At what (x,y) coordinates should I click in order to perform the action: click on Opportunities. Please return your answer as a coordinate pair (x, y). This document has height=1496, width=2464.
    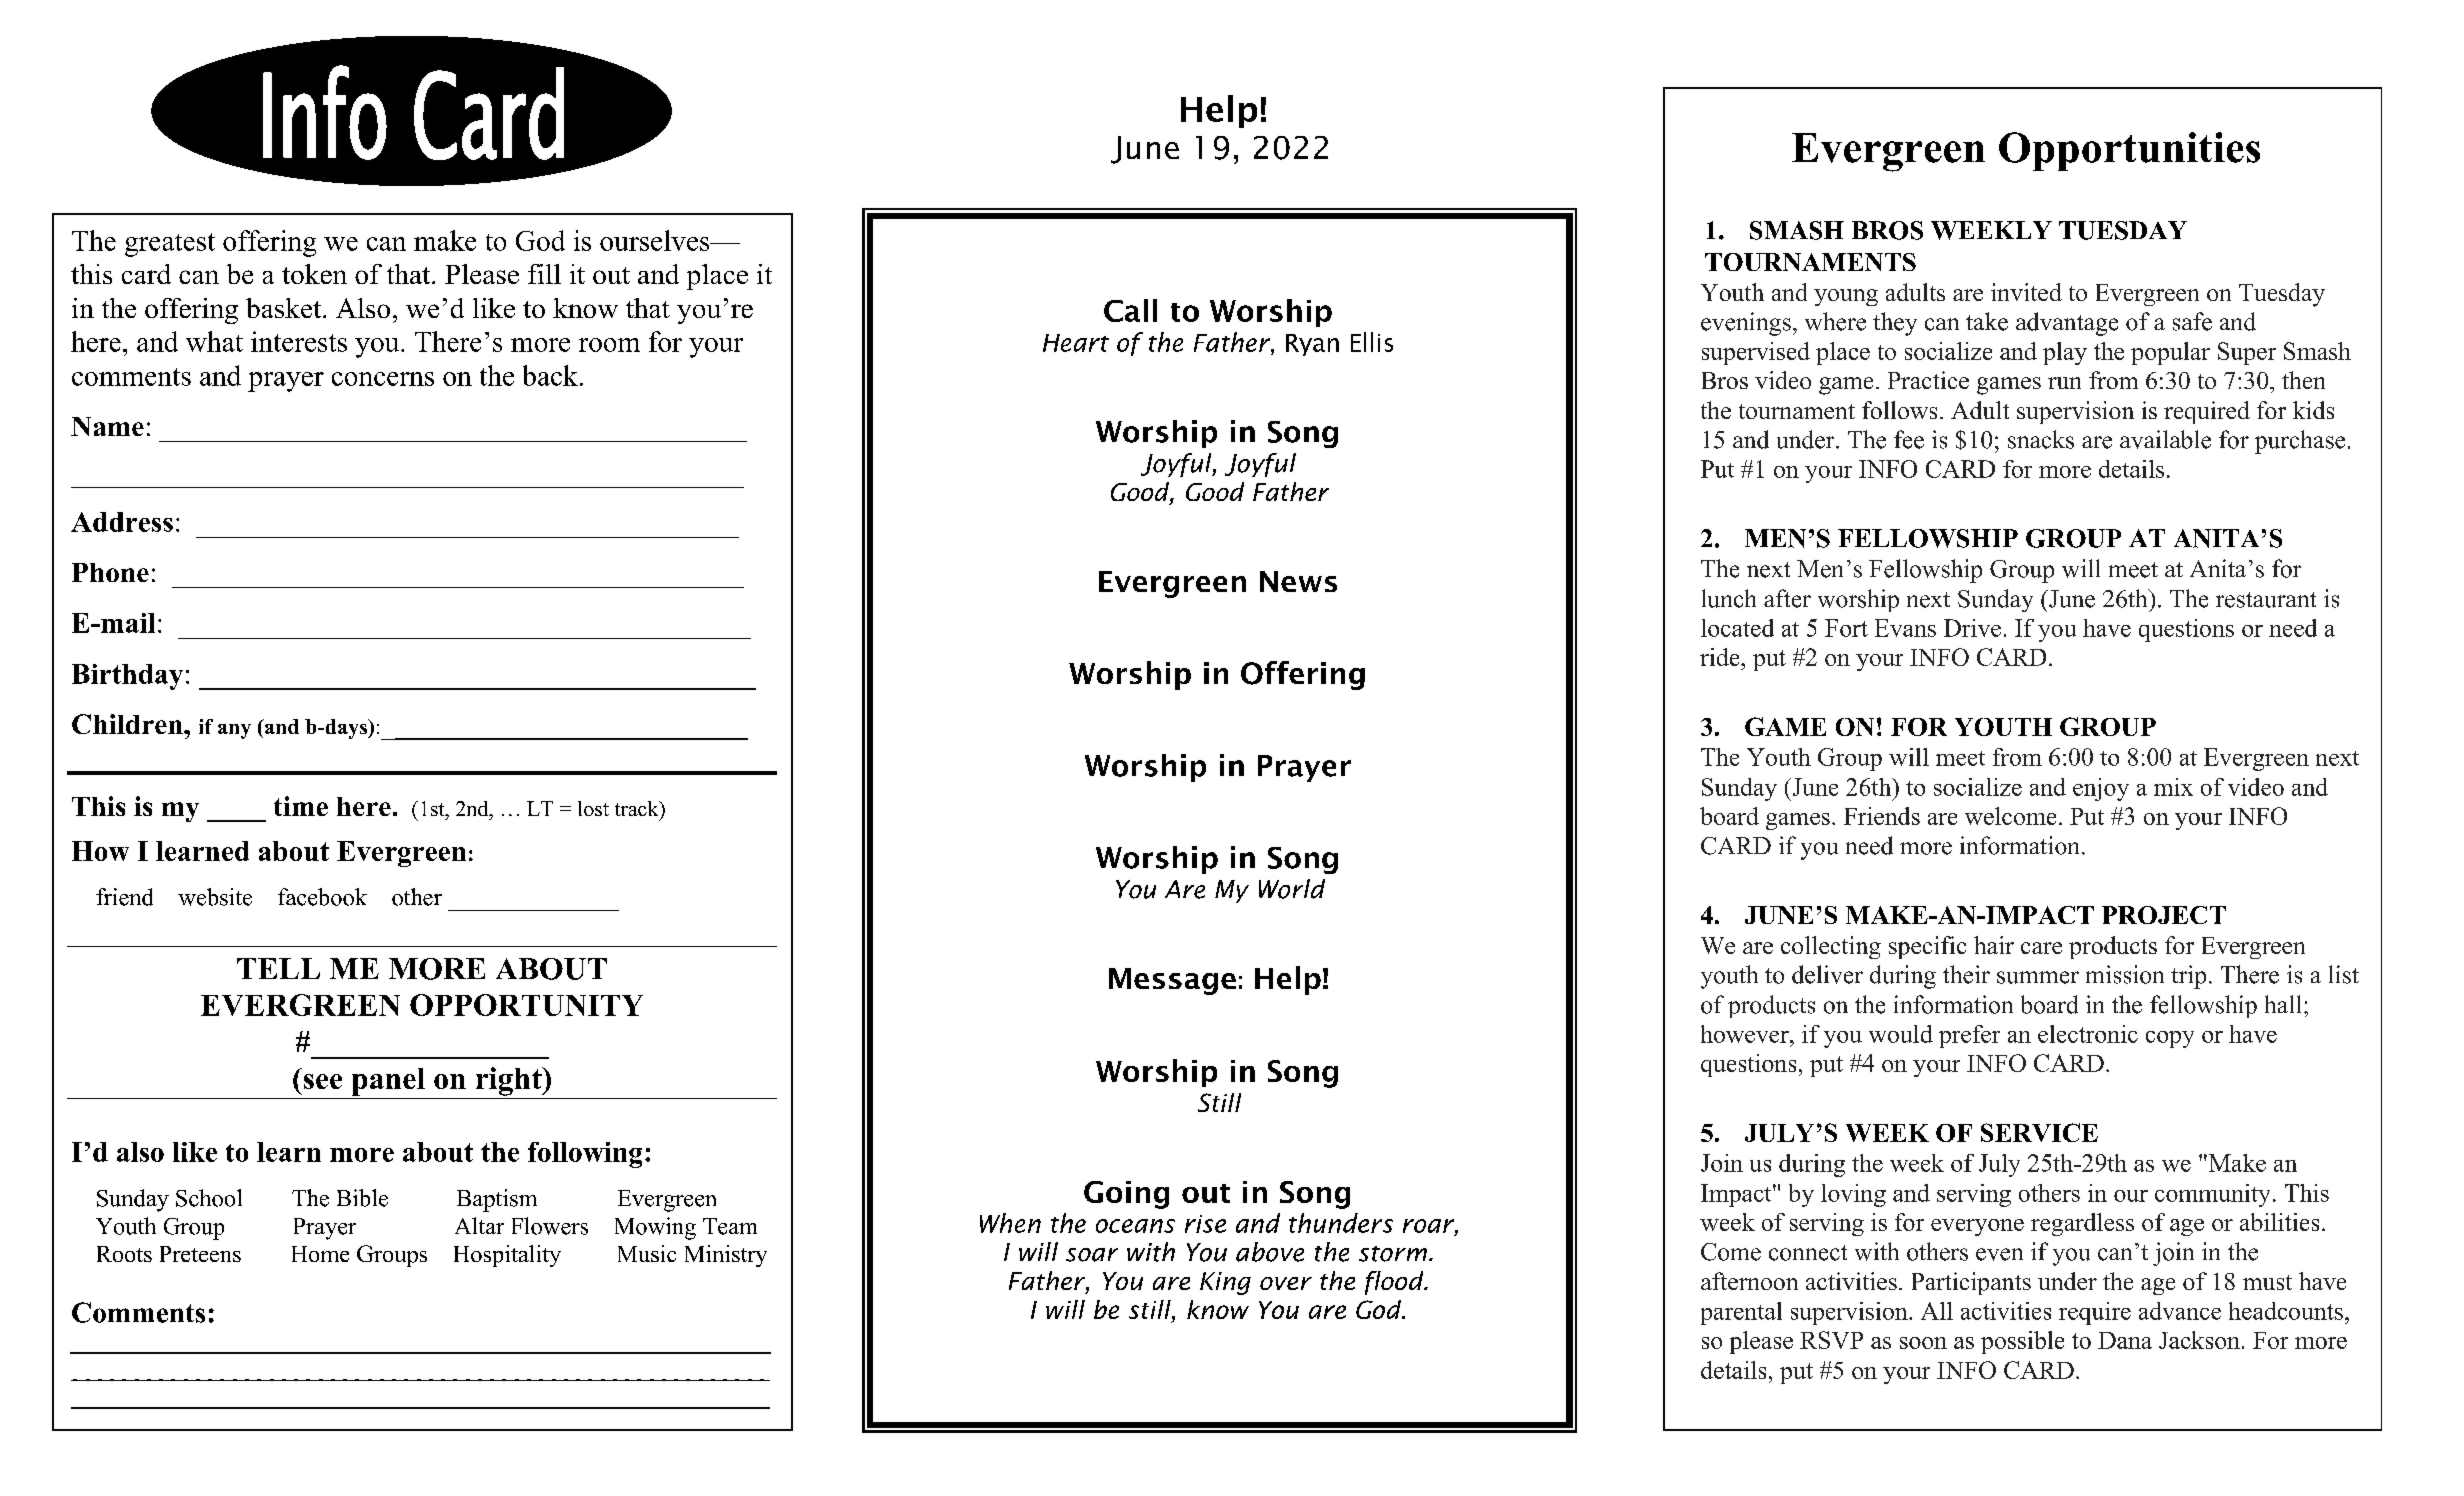
    Looking at the image, I should click on (2129, 151).
